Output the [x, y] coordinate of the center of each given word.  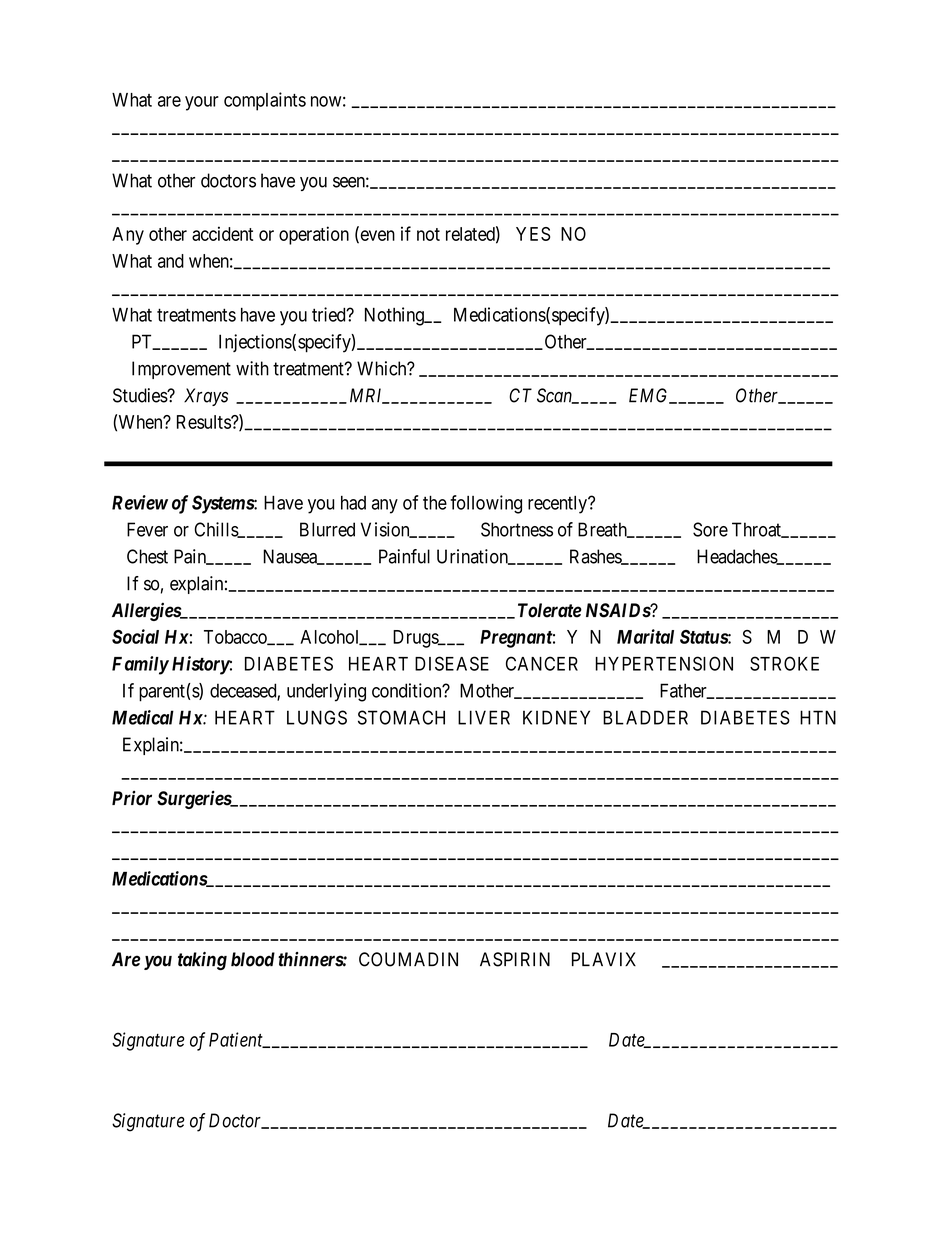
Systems [223, 504]
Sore [710, 529]
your [202, 103]
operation [314, 235]
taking [202, 961]
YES [533, 234]
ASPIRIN [515, 959]
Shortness [517, 529]
